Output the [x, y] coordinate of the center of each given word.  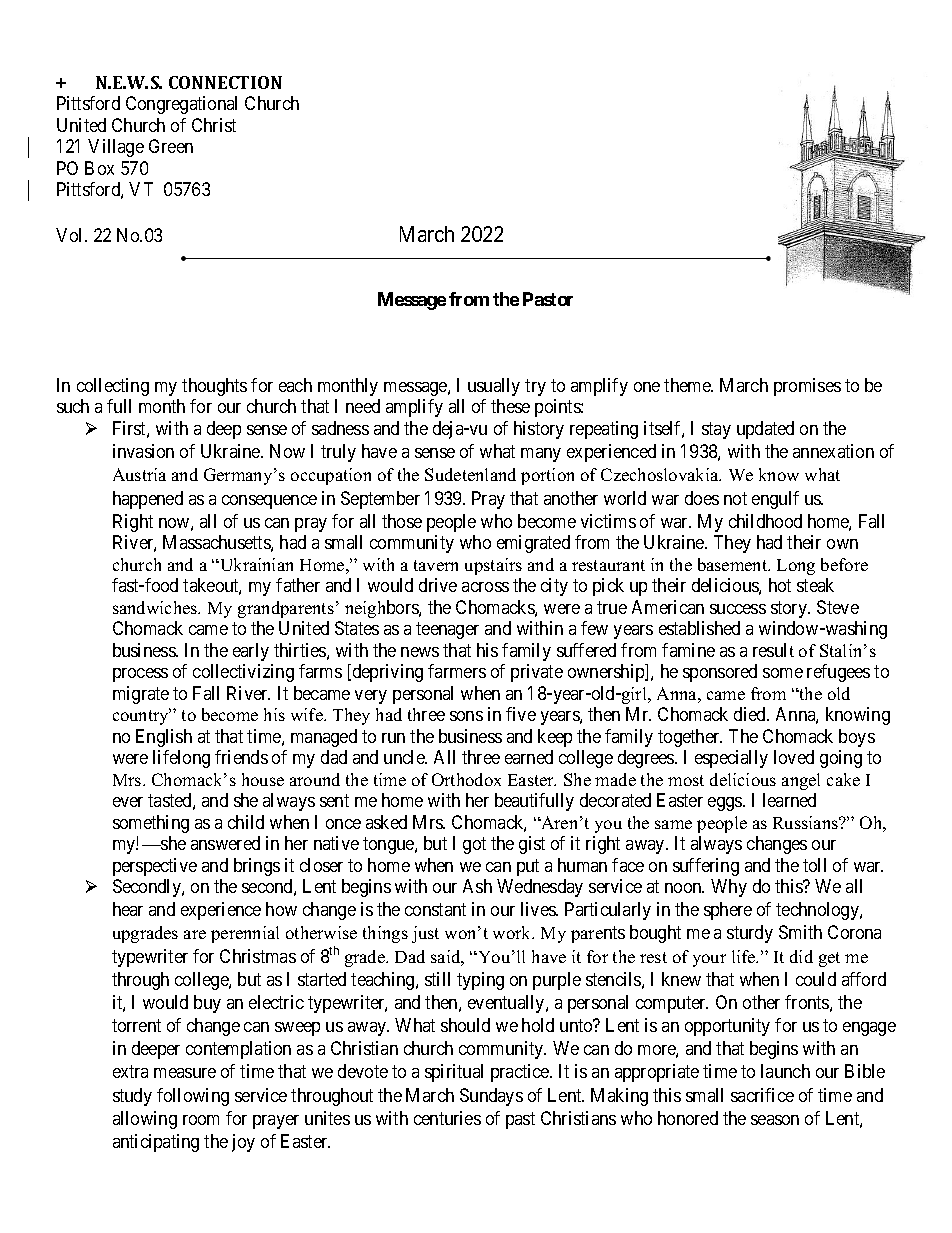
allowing [145, 1120]
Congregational [181, 105]
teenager [447, 630]
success [738, 609]
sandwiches [156, 607]
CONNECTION [225, 82]
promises [807, 387]
